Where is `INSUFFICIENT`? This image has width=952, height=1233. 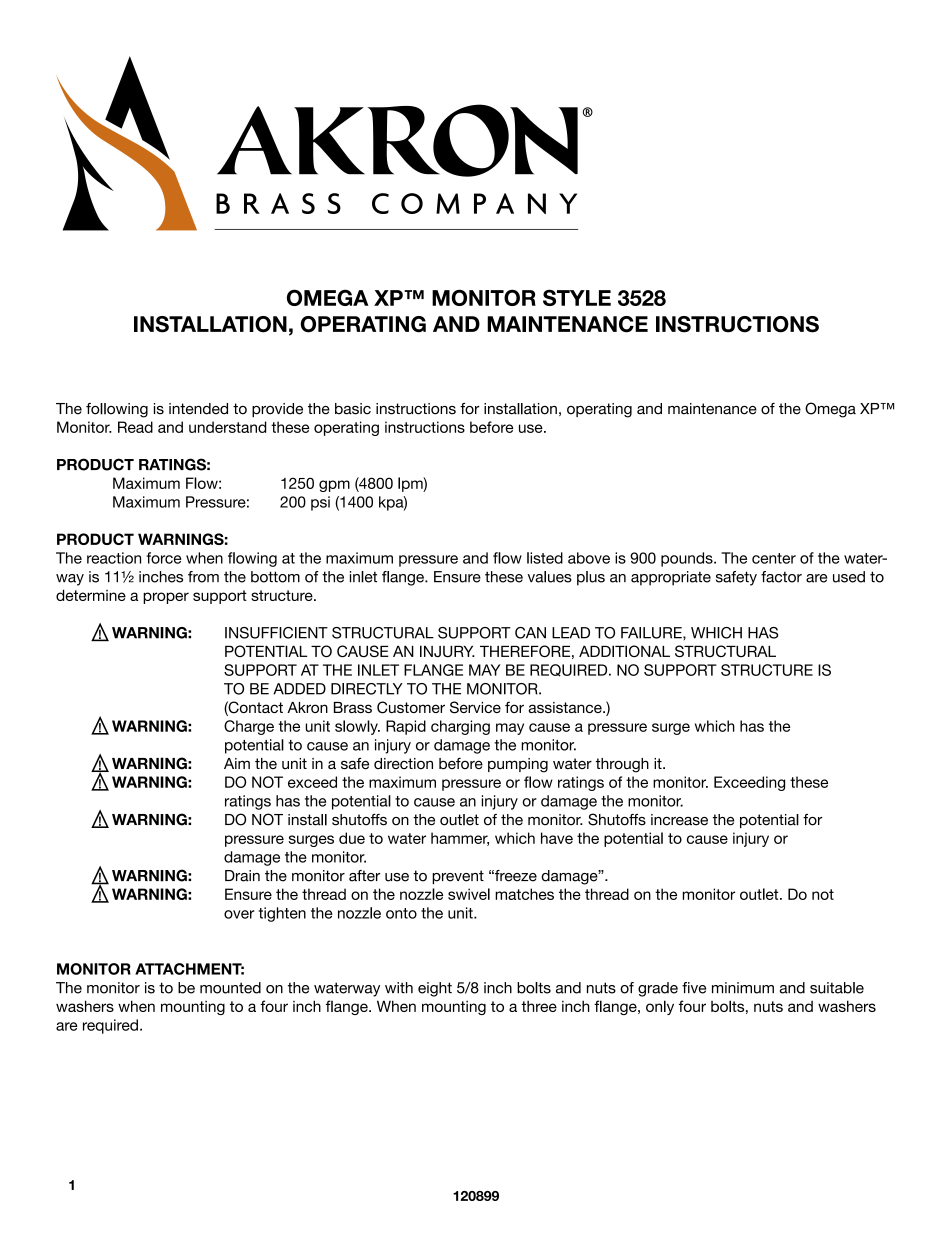 INSUFFICIENT is located at coordinates (276, 633).
